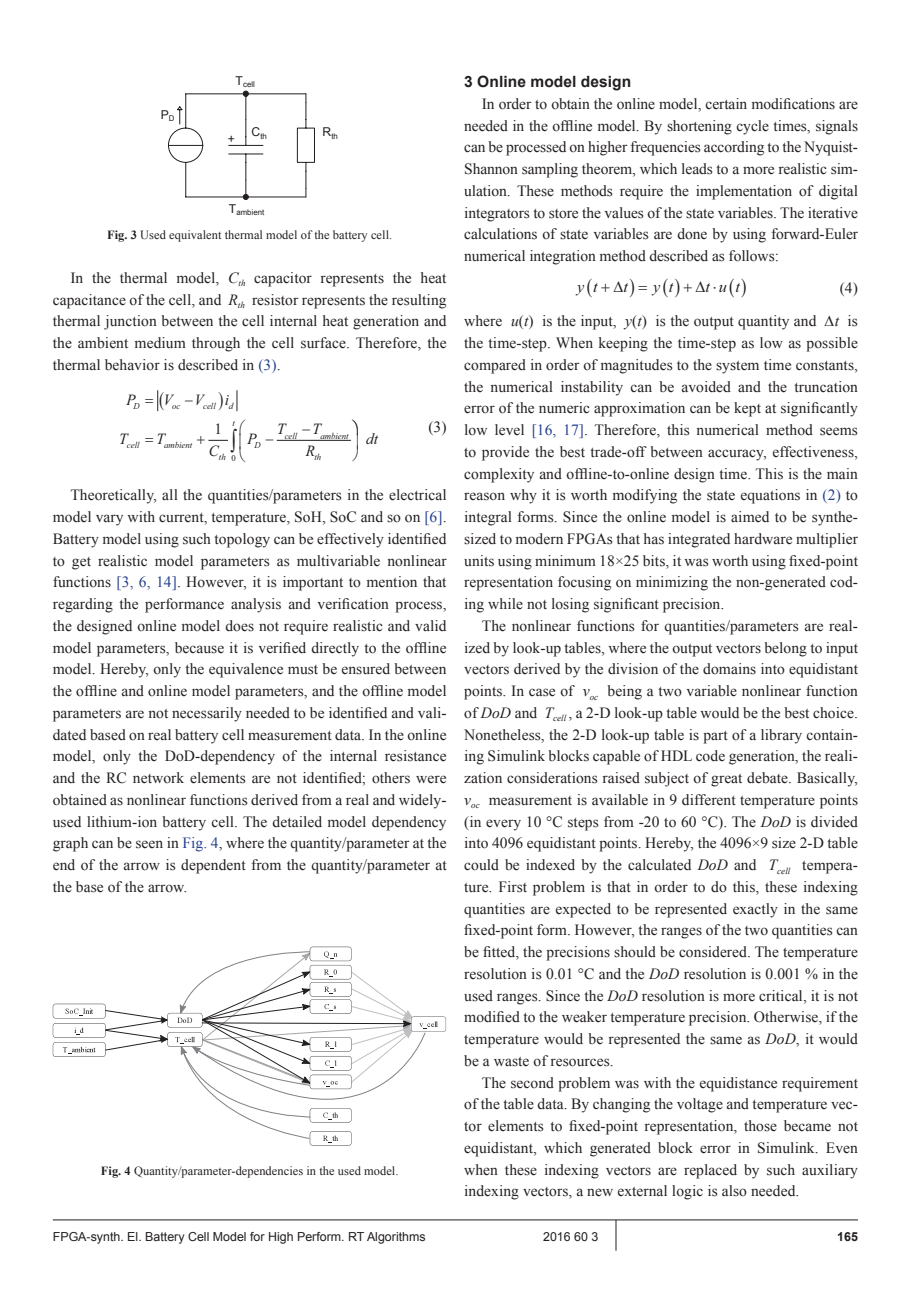 This screenshot has width=924, height=1308. Describe the element at coordinates (366, 668) in the screenshot. I see `ensured` at that location.
